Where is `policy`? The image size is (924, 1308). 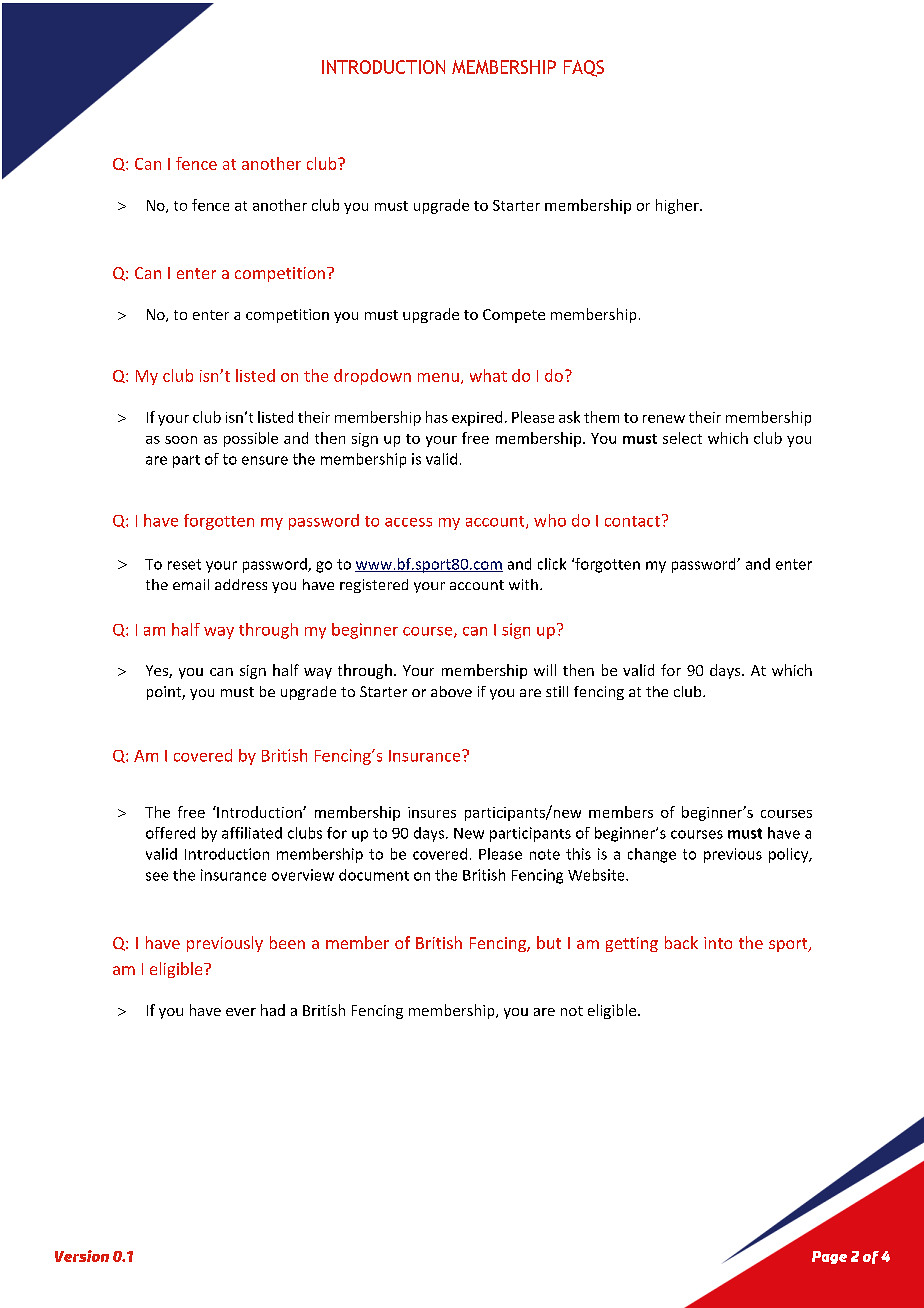 policy is located at coordinates (790, 855).
